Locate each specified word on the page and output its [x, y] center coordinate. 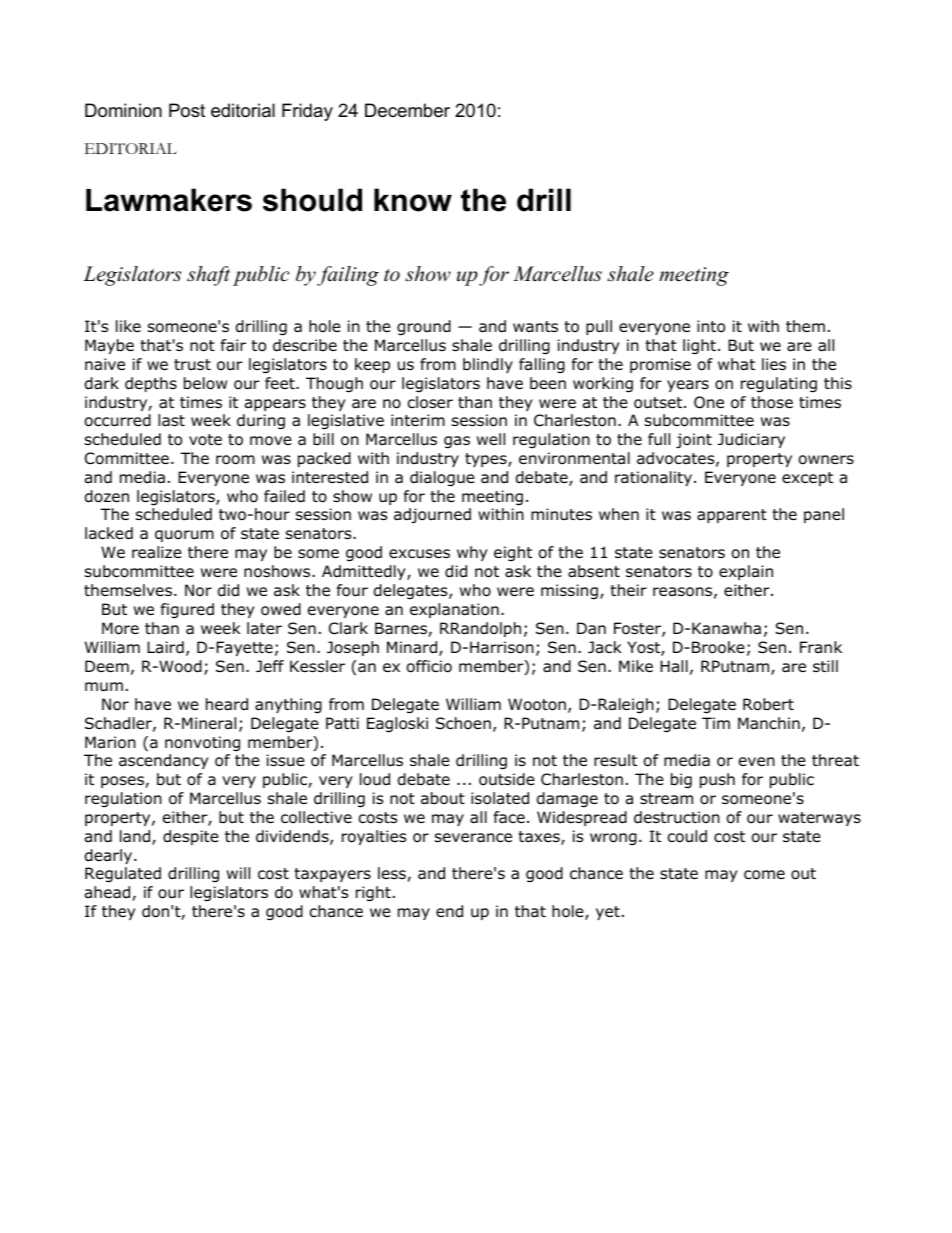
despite [191, 837]
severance [473, 838]
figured [187, 611]
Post [187, 110]
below [205, 383]
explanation [454, 610]
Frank [821, 647]
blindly [488, 365]
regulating [779, 385]
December [407, 110]
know [413, 200]
